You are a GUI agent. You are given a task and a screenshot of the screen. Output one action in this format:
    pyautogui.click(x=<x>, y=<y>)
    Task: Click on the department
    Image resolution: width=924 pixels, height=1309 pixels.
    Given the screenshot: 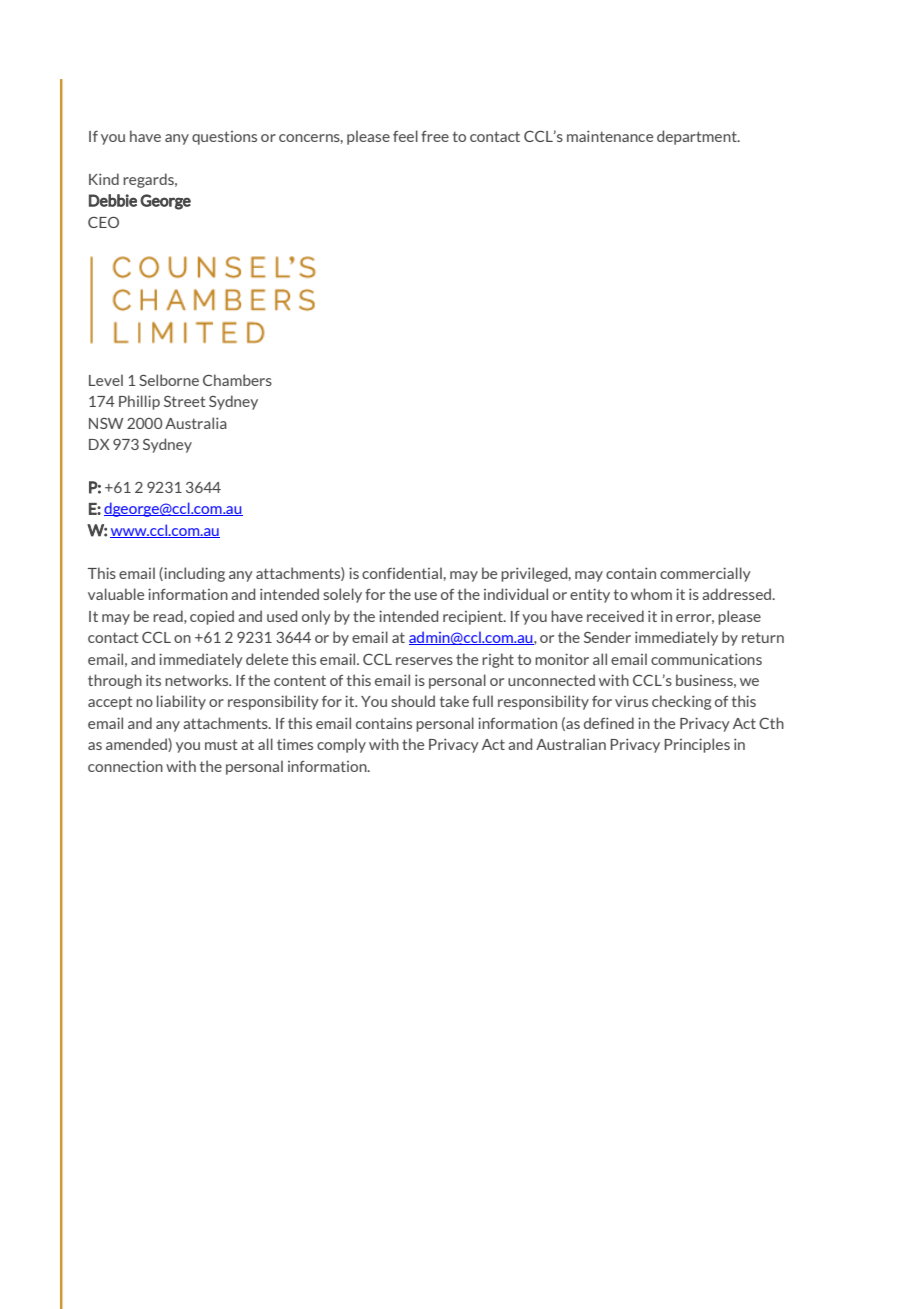 What is the action you would take?
    pyautogui.click(x=698, y=137)
